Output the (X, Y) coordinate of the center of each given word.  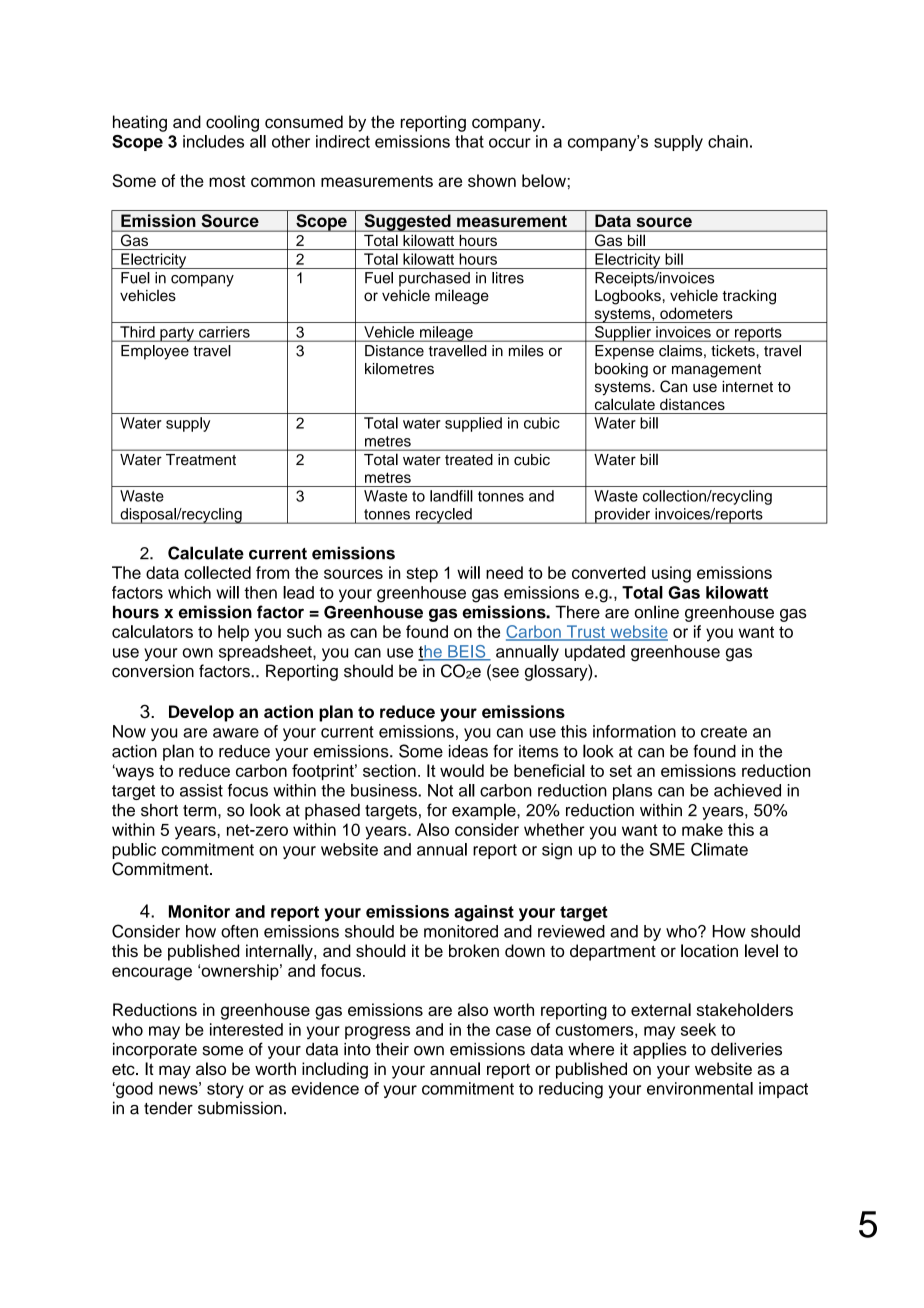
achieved (747, 790)
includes (213, 141)
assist (201, 790)
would (462, 770)
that (469, 141)
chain (728, 141)
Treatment (201, 459)
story (225, 1090)
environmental (700, 1088)
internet (747, 386)
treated (468, 459)
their (392, 1049)
